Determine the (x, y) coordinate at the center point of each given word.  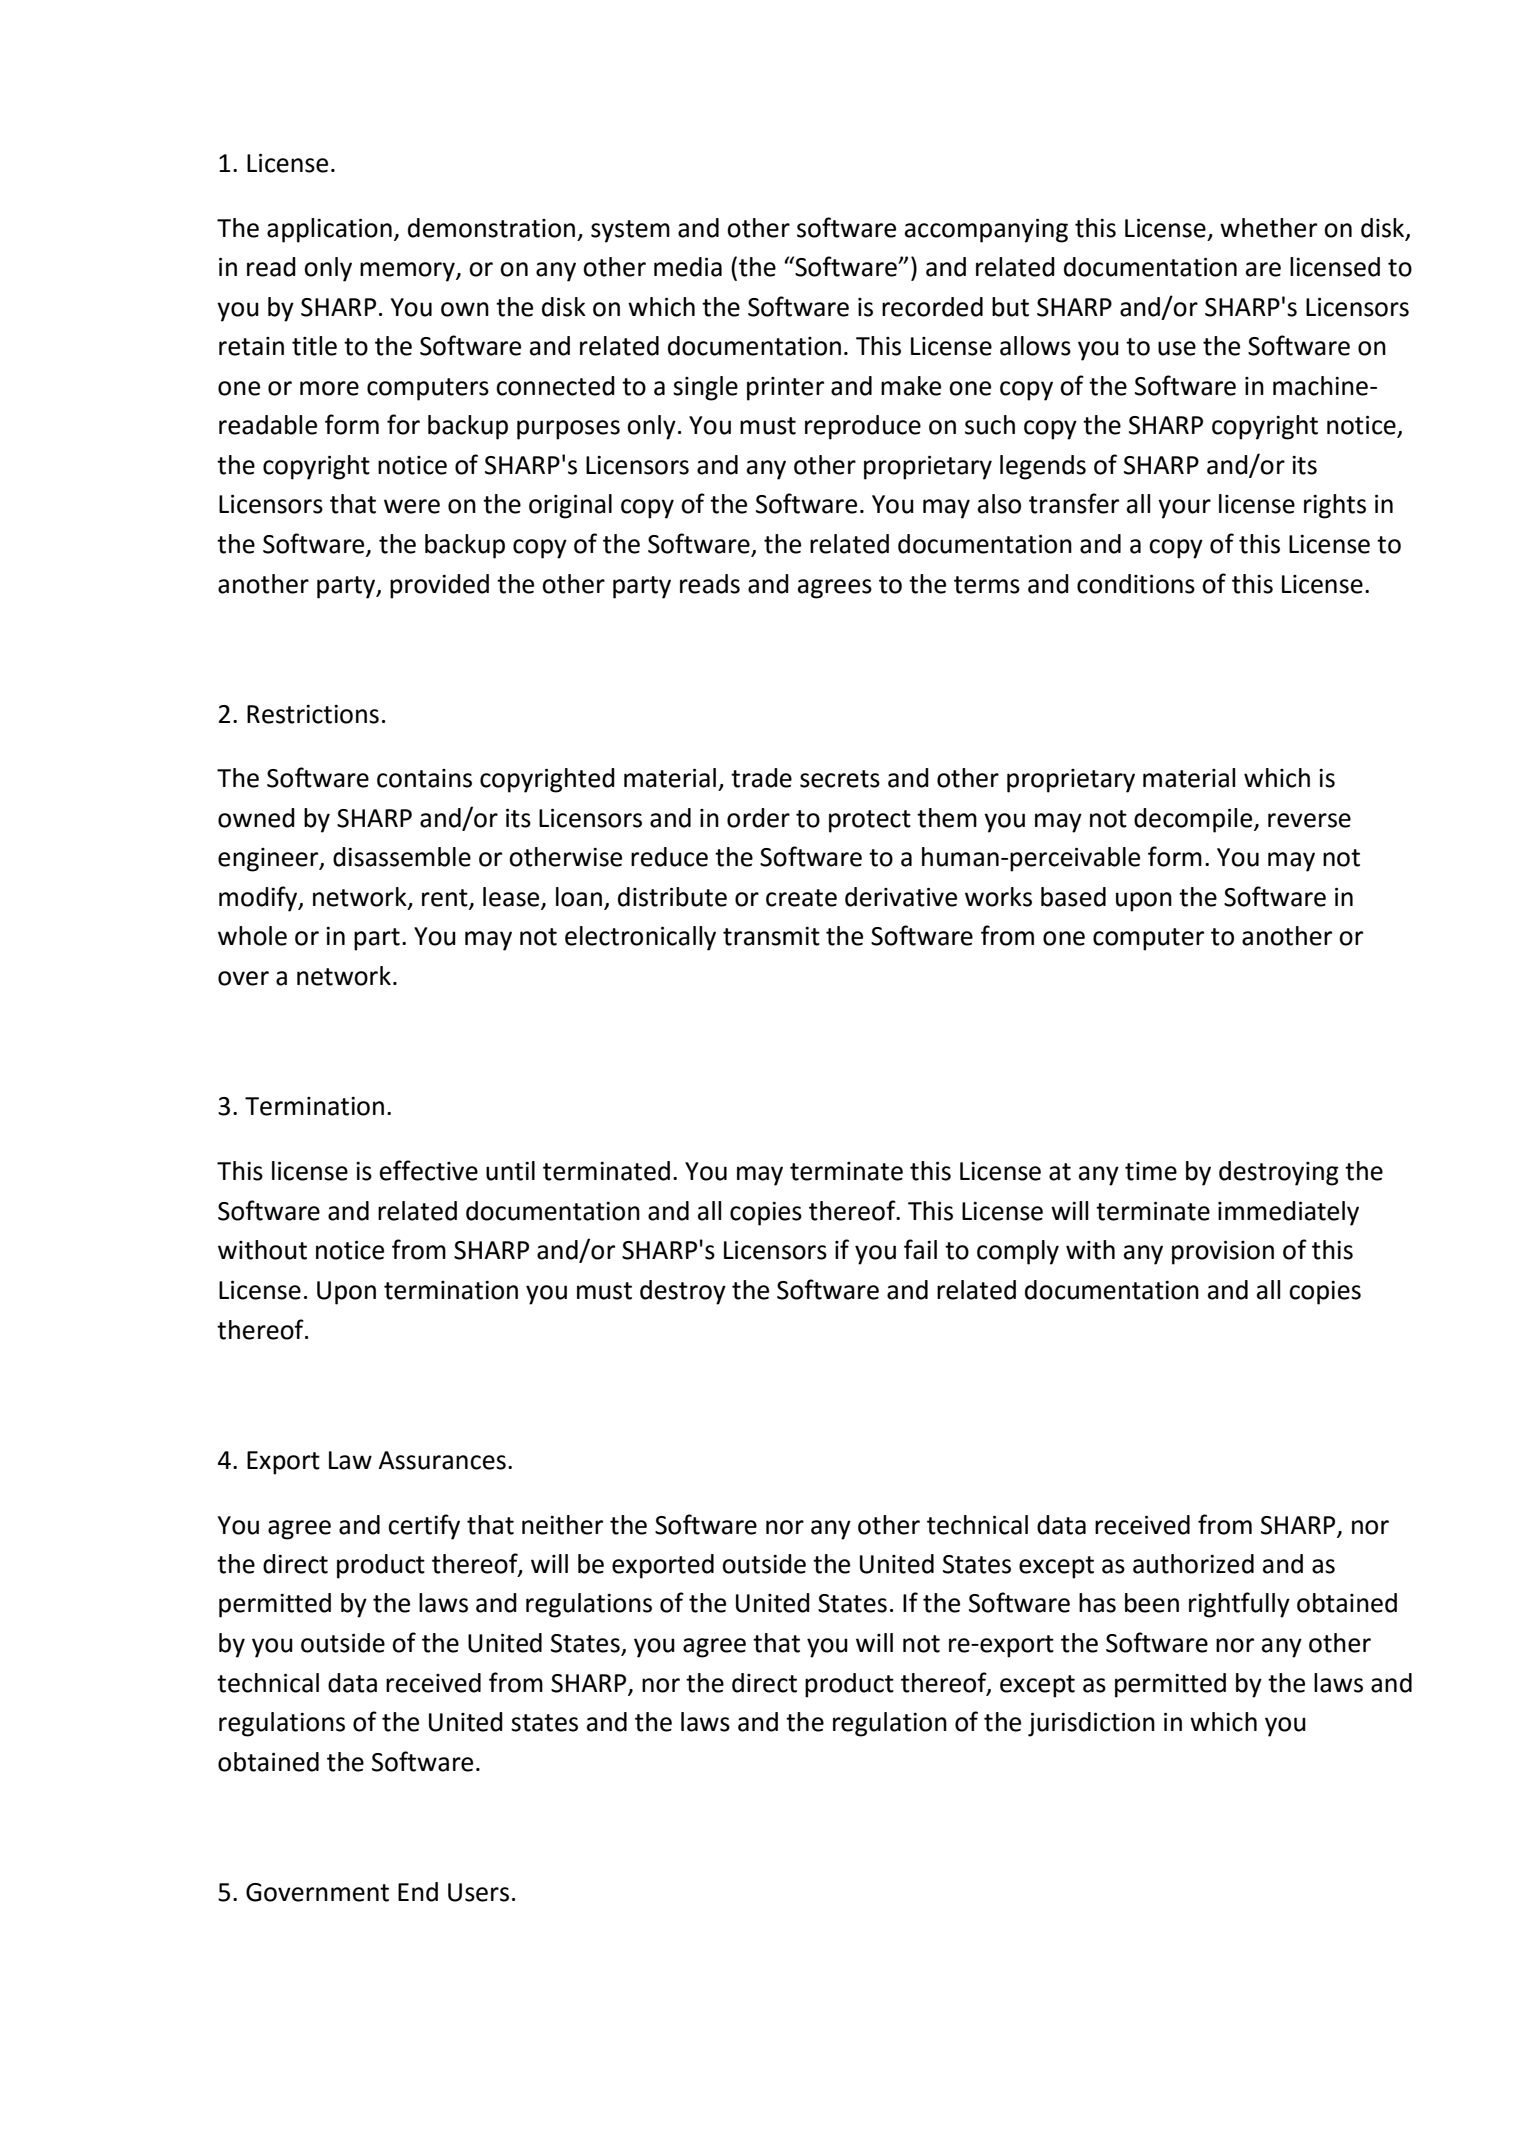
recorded (932, 307)
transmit (771, 936)
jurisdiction (1091, 1724)
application (329, 230)
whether (1268, 228)
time (1151, 1171)
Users (478, 1892)
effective (429, 1170)
